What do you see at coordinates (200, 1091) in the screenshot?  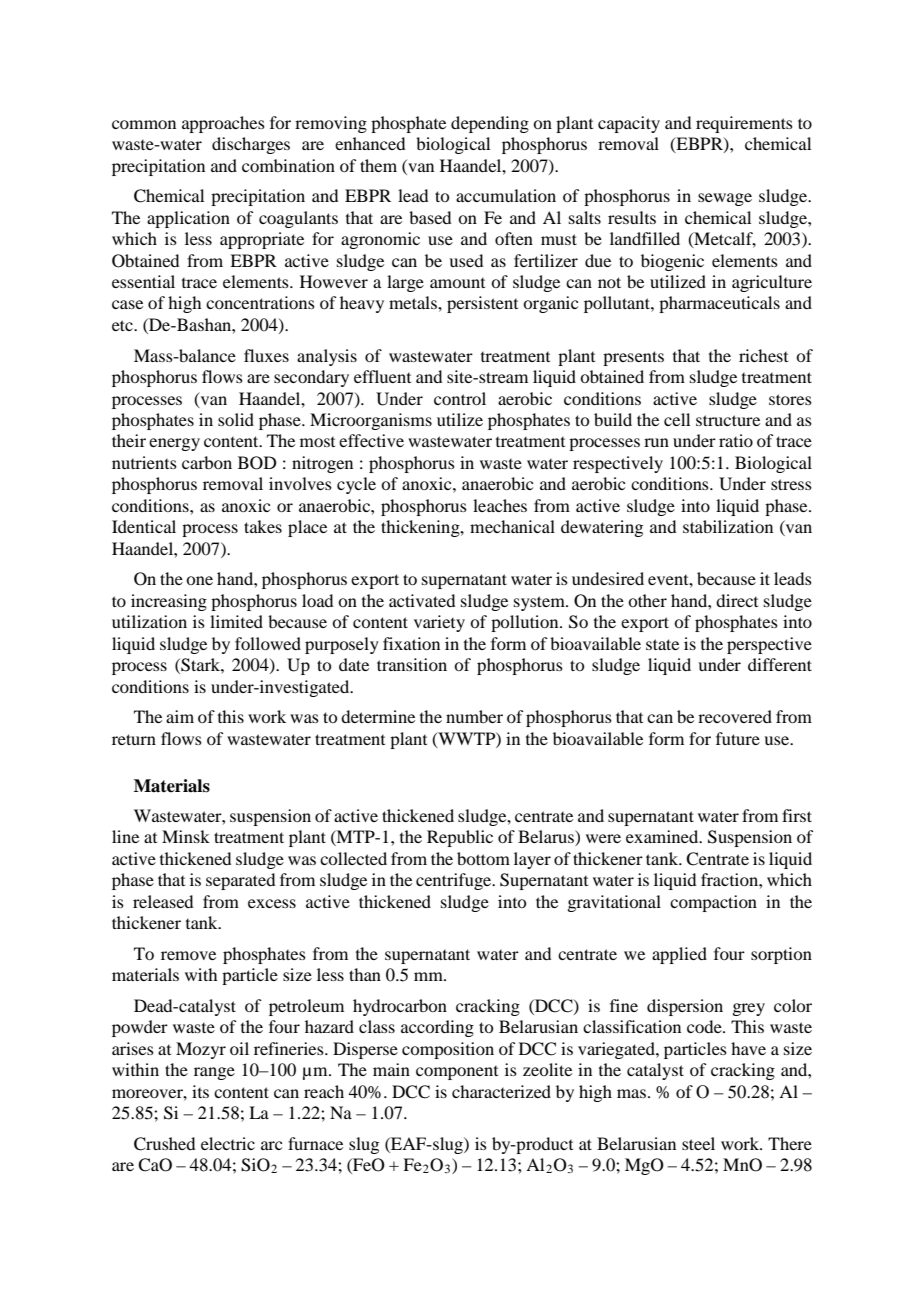 I see `its` at bounding box center [200, 1091].
